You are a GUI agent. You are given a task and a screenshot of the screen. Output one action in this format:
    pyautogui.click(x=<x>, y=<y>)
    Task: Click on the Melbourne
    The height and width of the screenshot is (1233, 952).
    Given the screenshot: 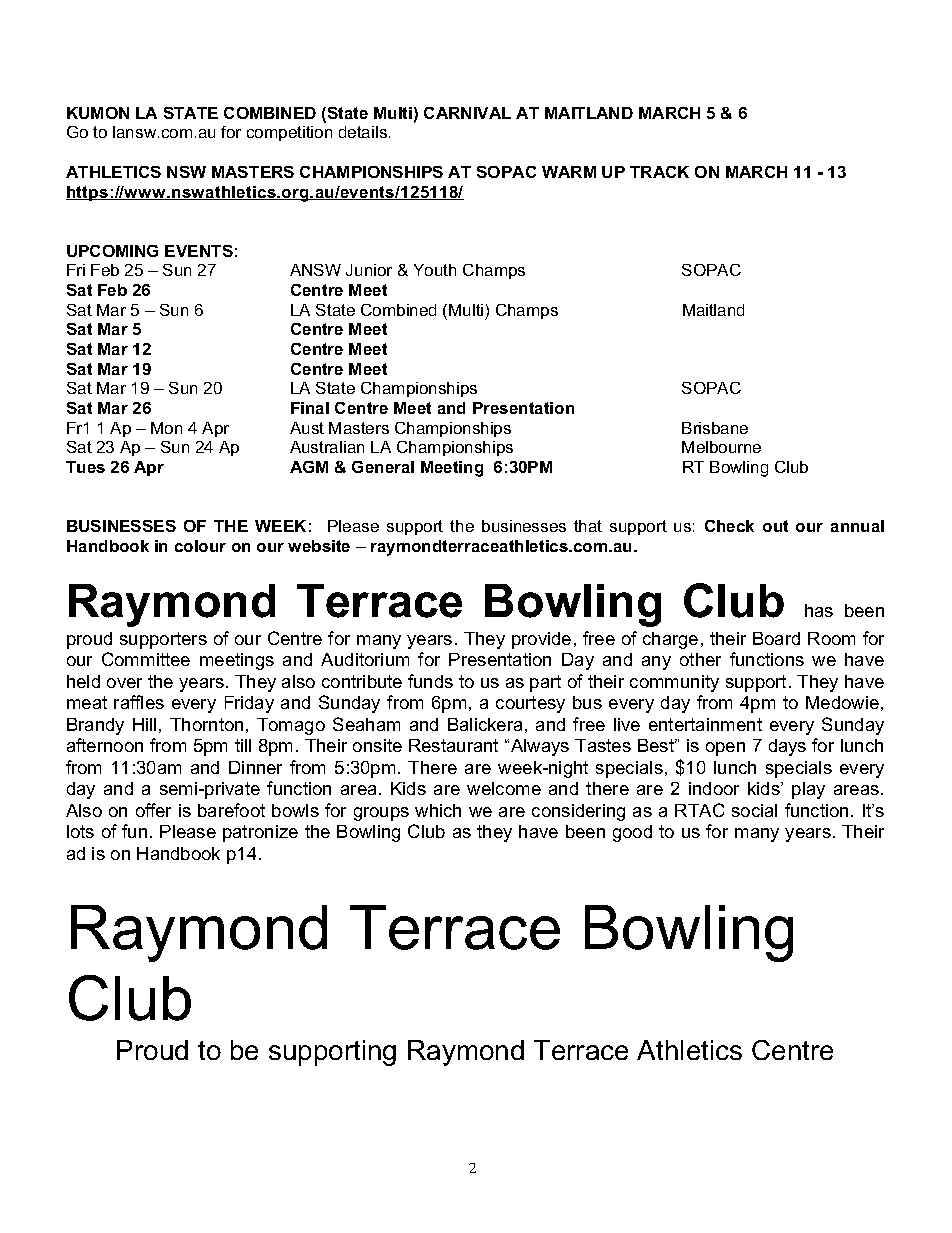 What is the action you would take?
    pyautogui.click(x=721, y=447)
